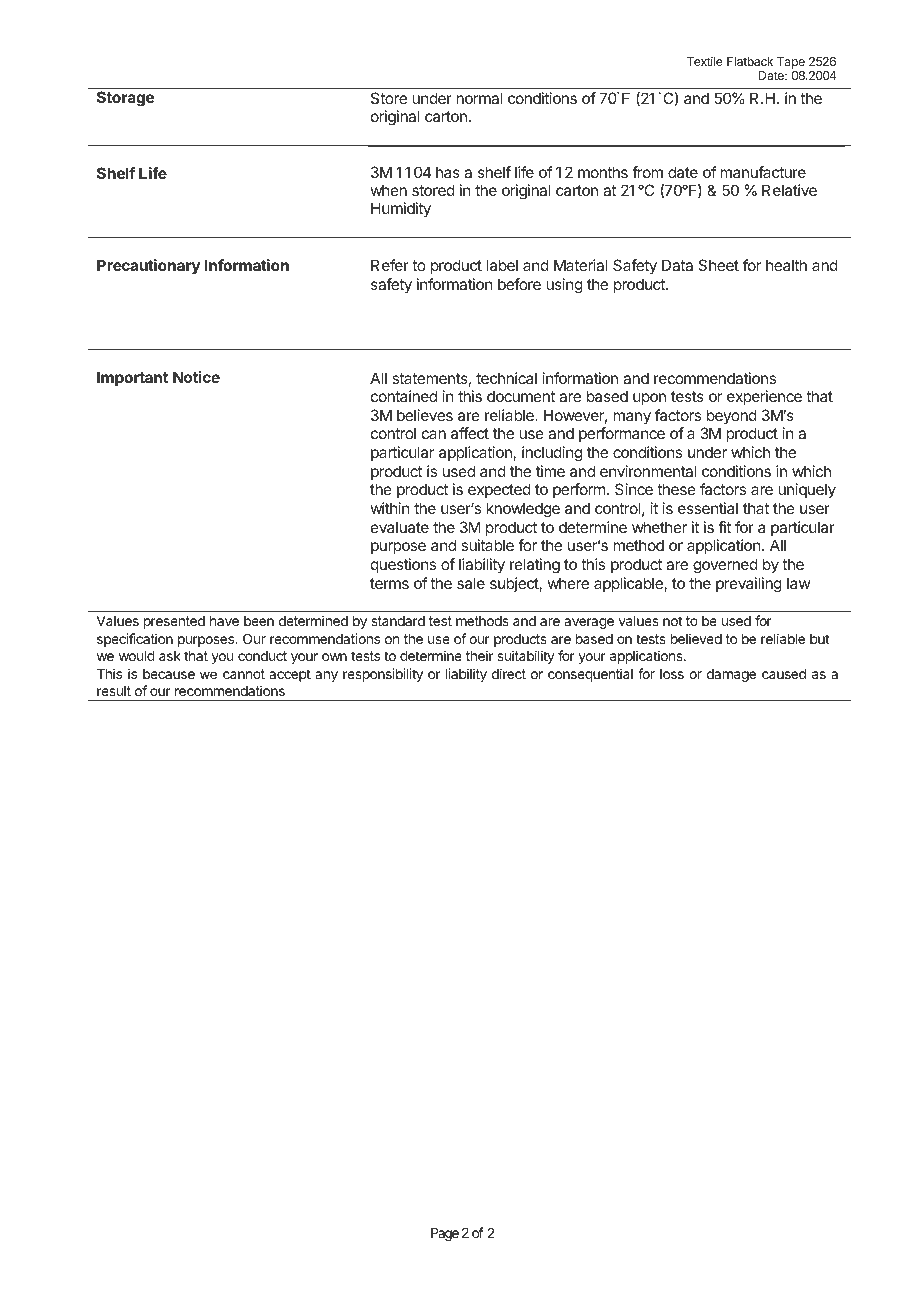  Describe the element at coordinates (479, 98) in the screenshot. I see `normal` at that location.
